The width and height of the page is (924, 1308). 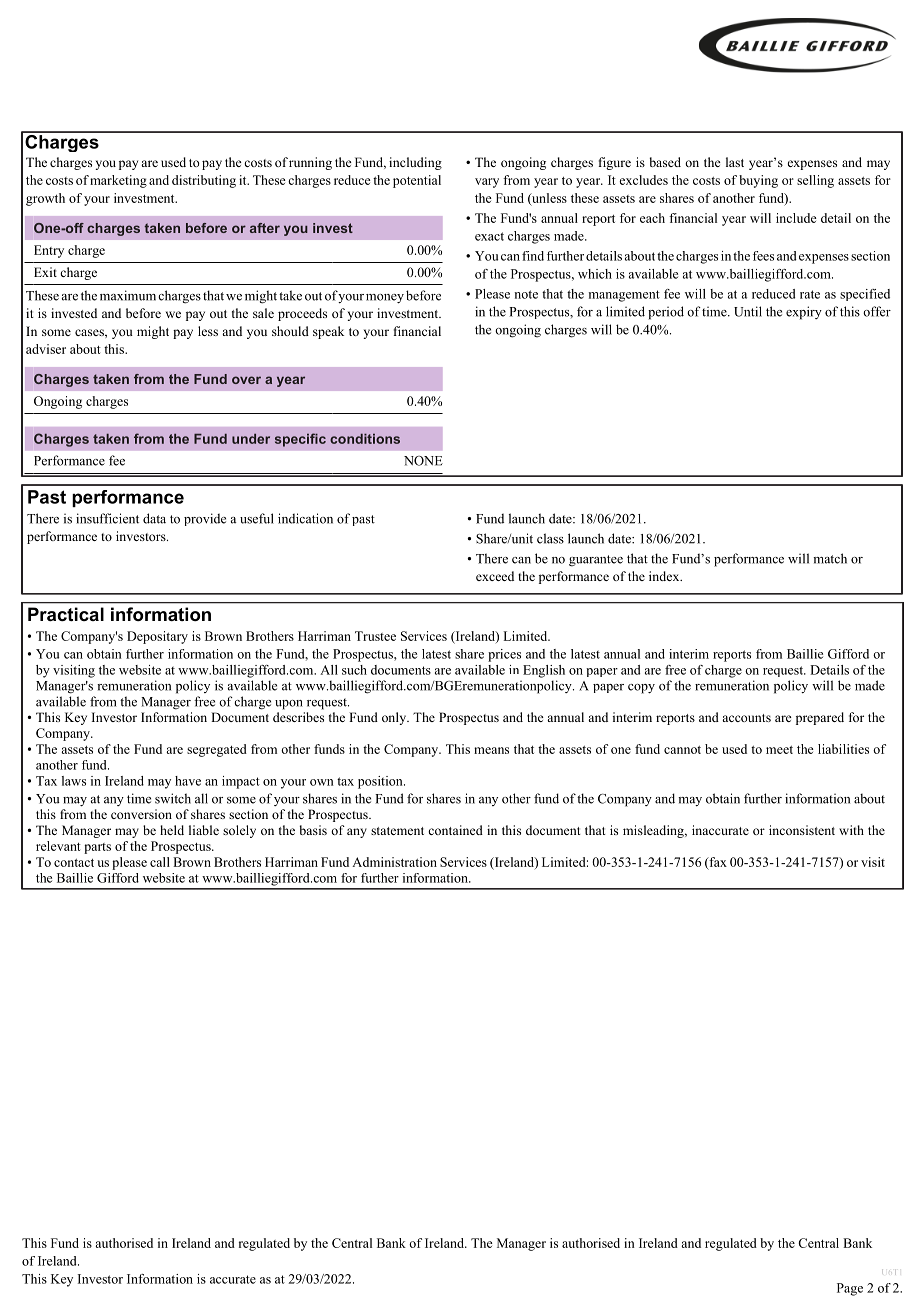 I want to click on call, so click(x=160, y=862).
